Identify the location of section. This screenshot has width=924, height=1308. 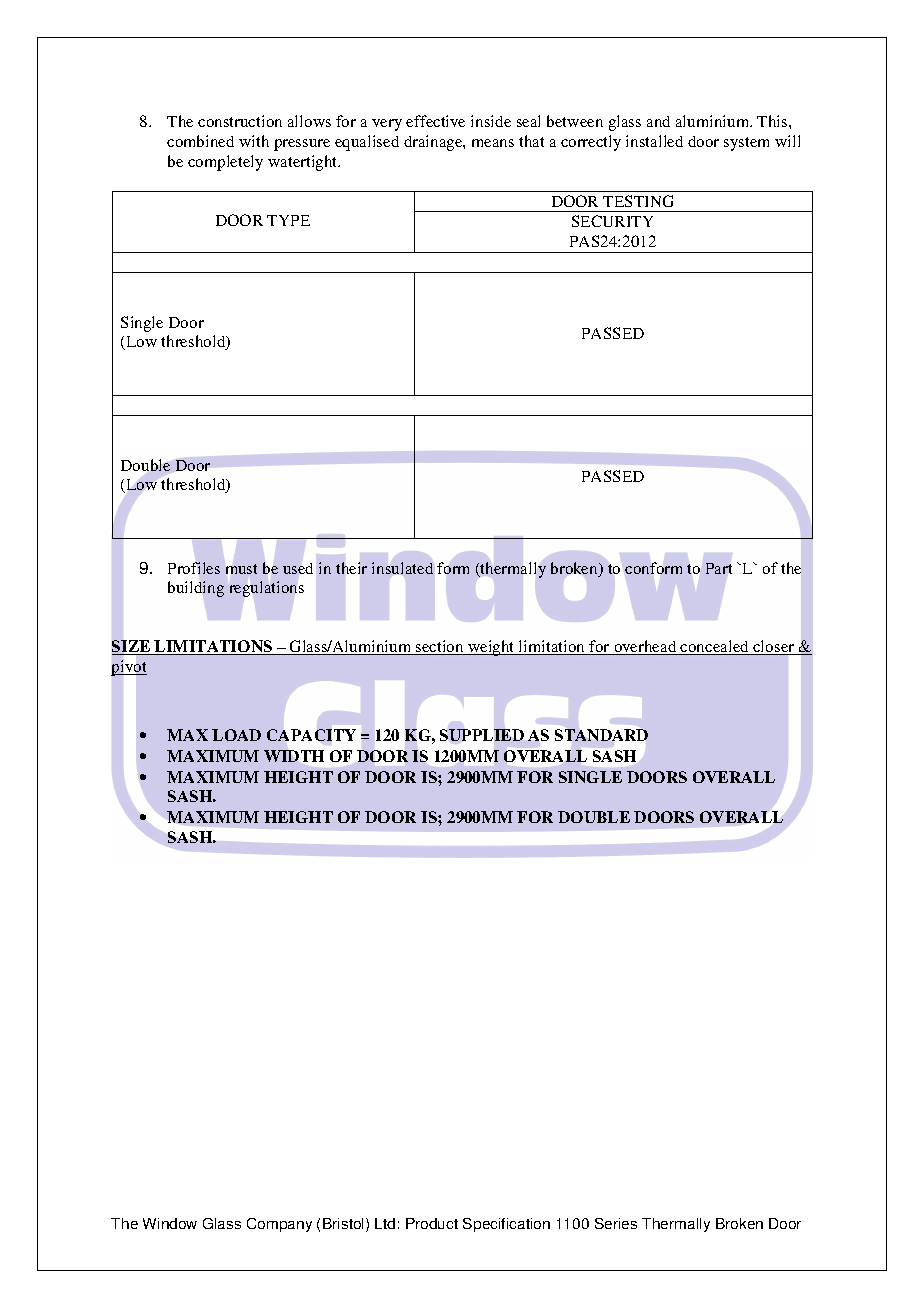
(440, 647).
